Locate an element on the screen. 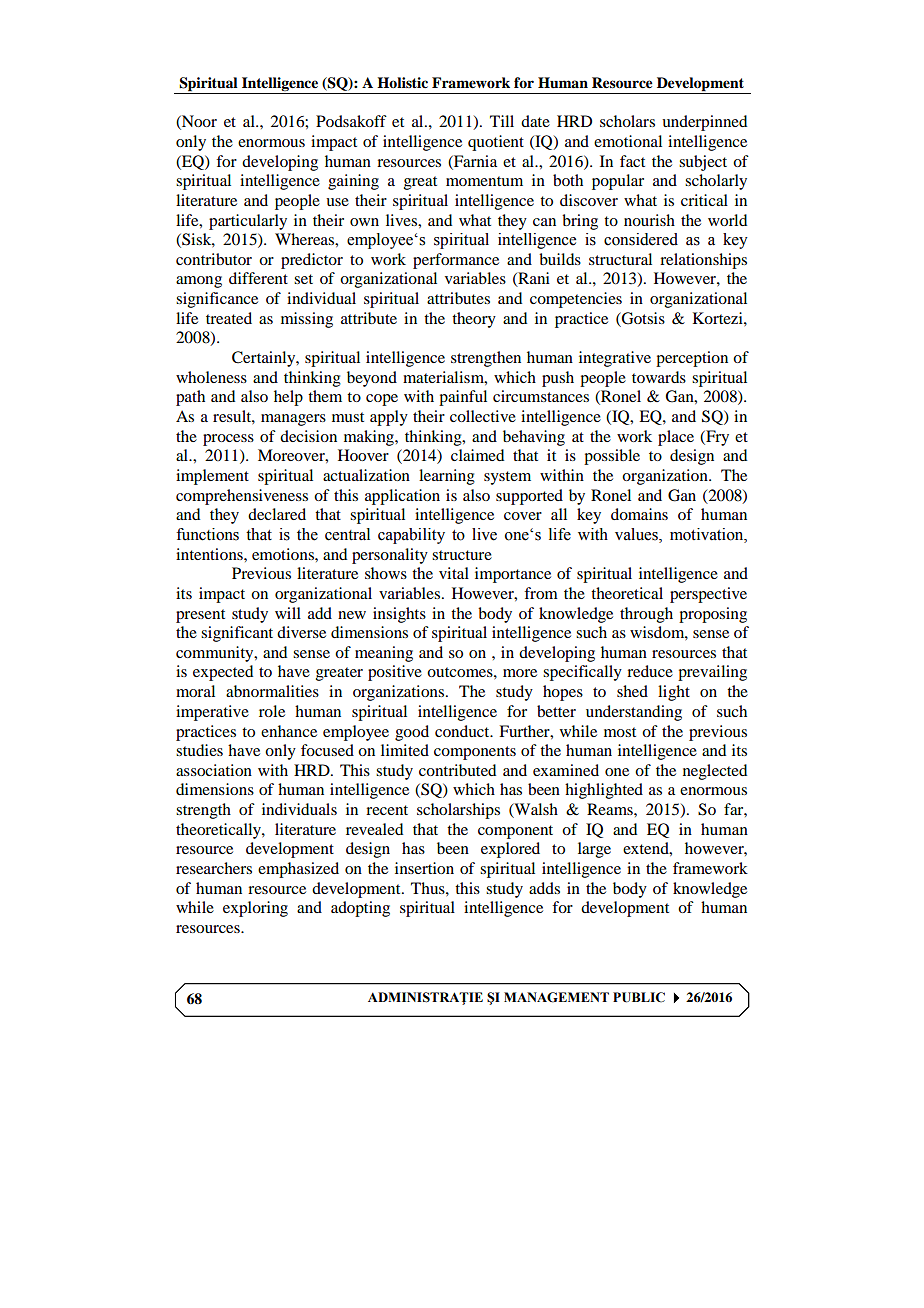  Till is located at coordinates (502, 121).
